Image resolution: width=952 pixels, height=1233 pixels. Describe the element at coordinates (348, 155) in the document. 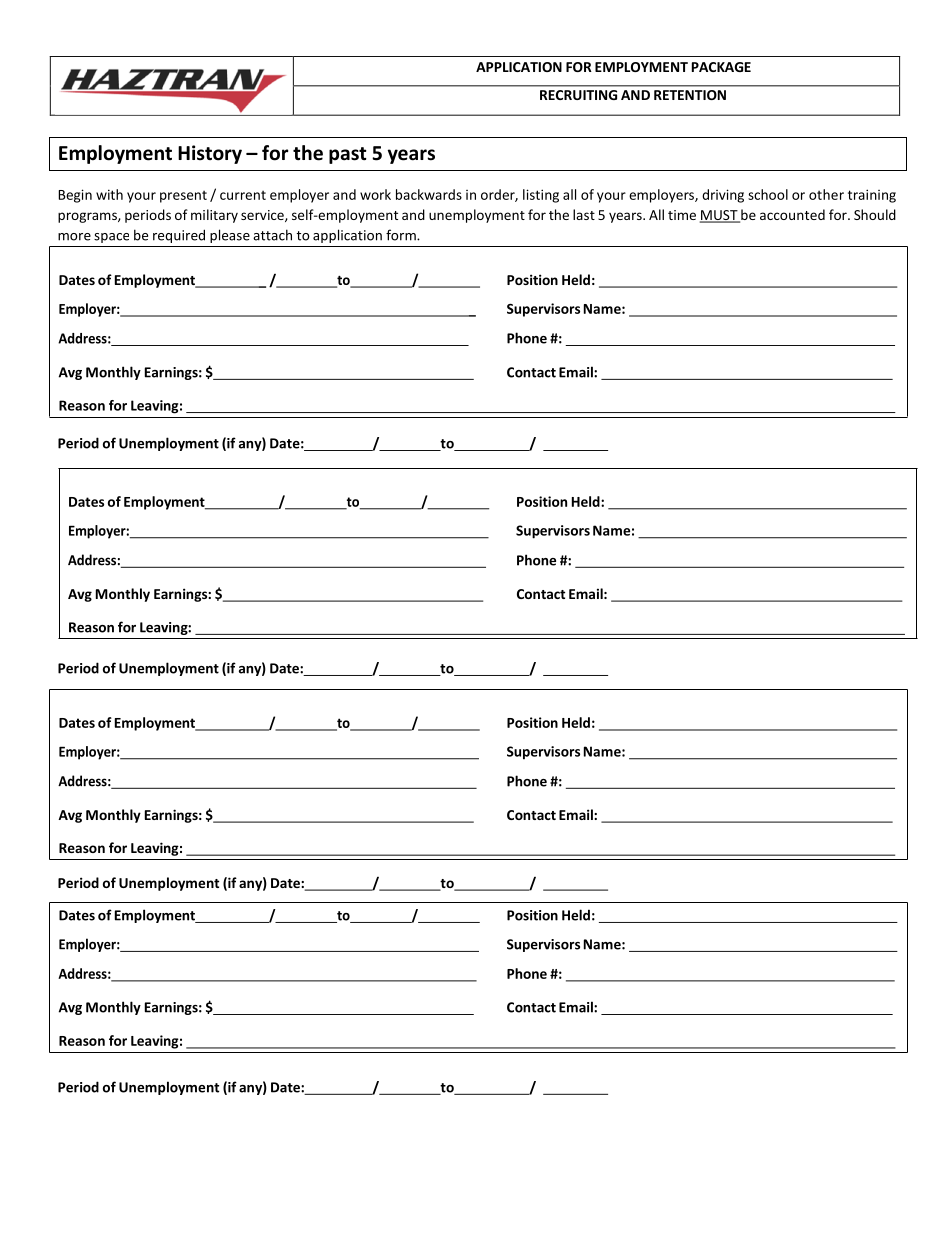

I see `past` at that location.
